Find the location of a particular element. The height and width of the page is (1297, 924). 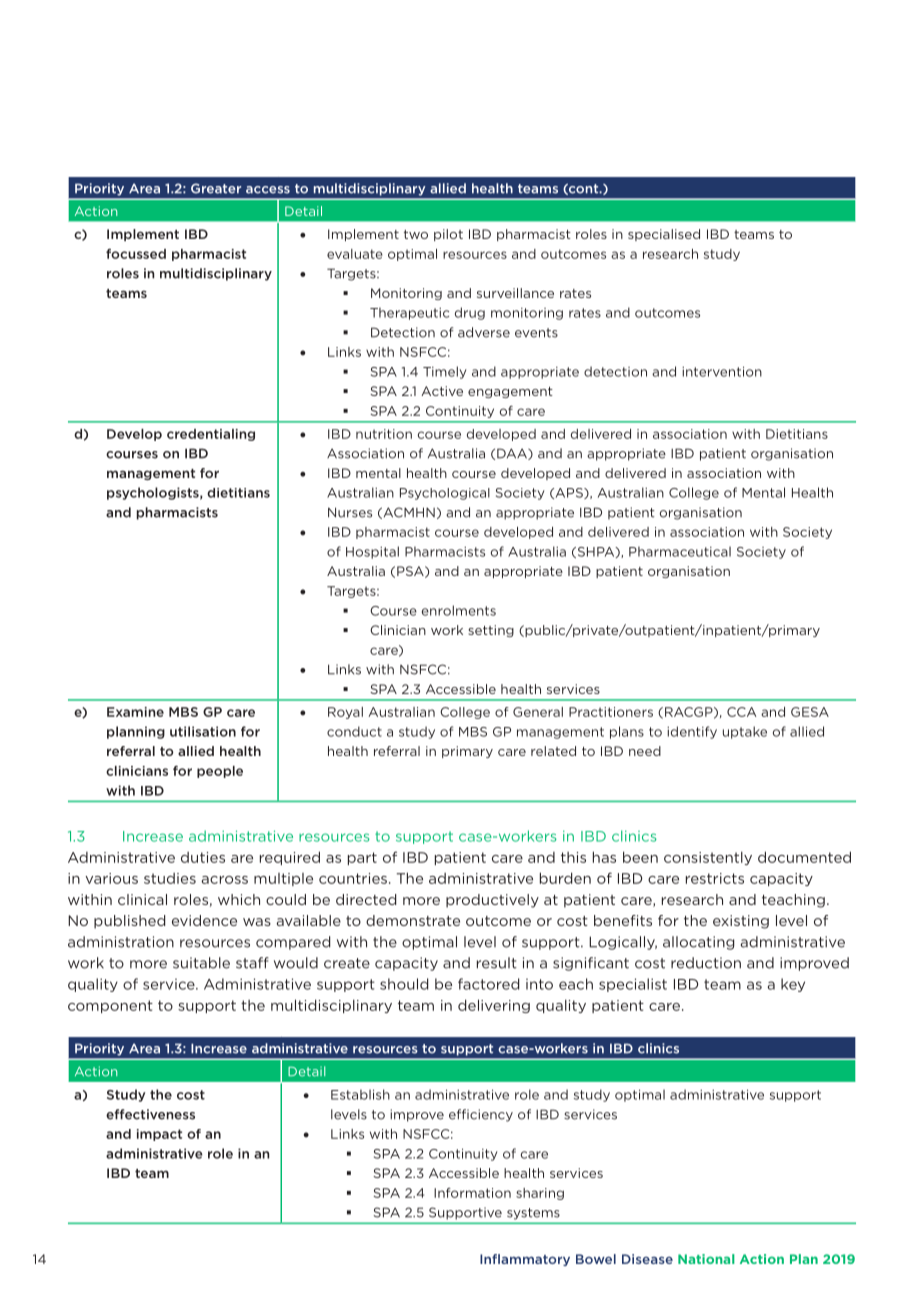

National is located at coordinates (706, 1259).
